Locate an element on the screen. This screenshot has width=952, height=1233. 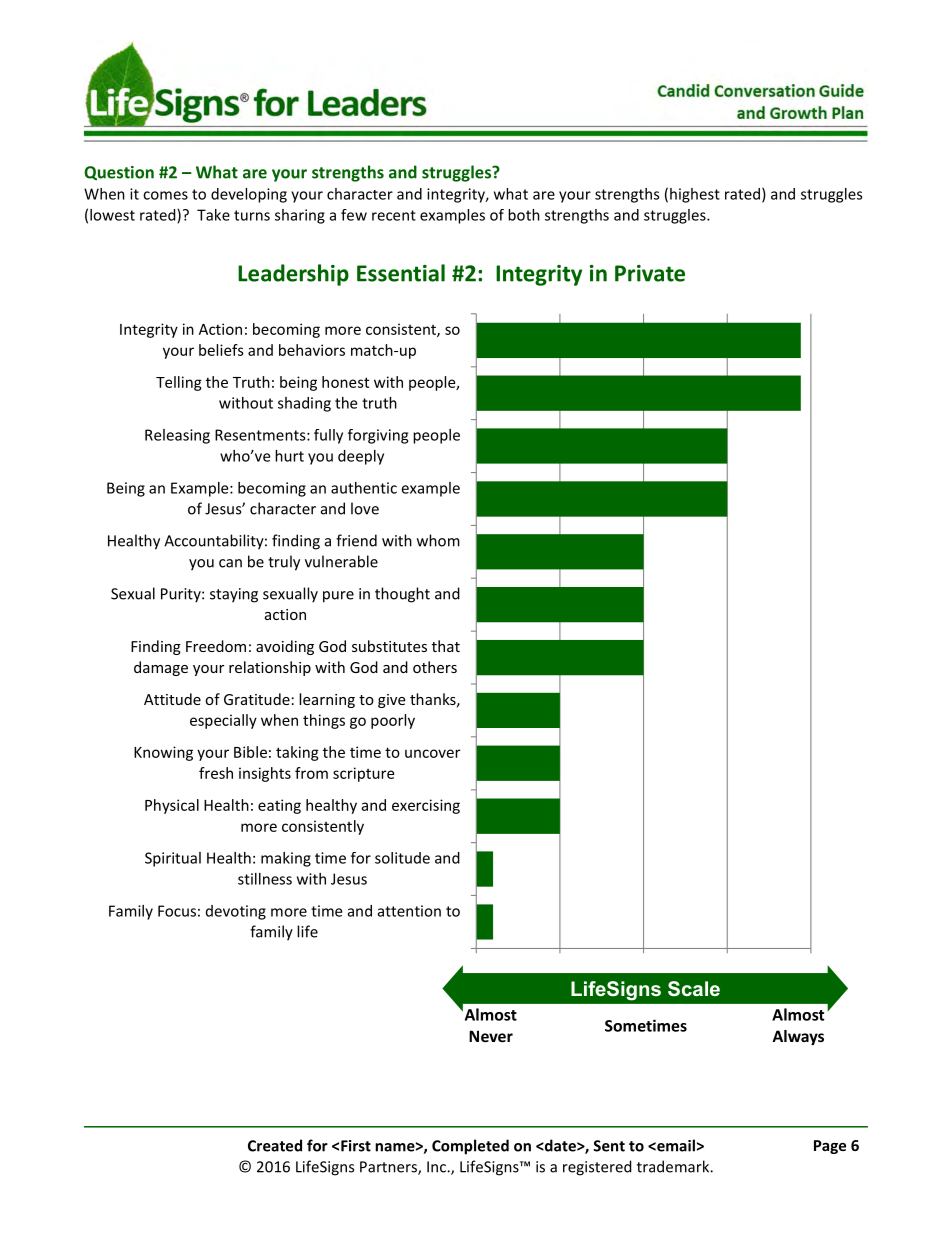
both is located at coordinates (524, 215).
